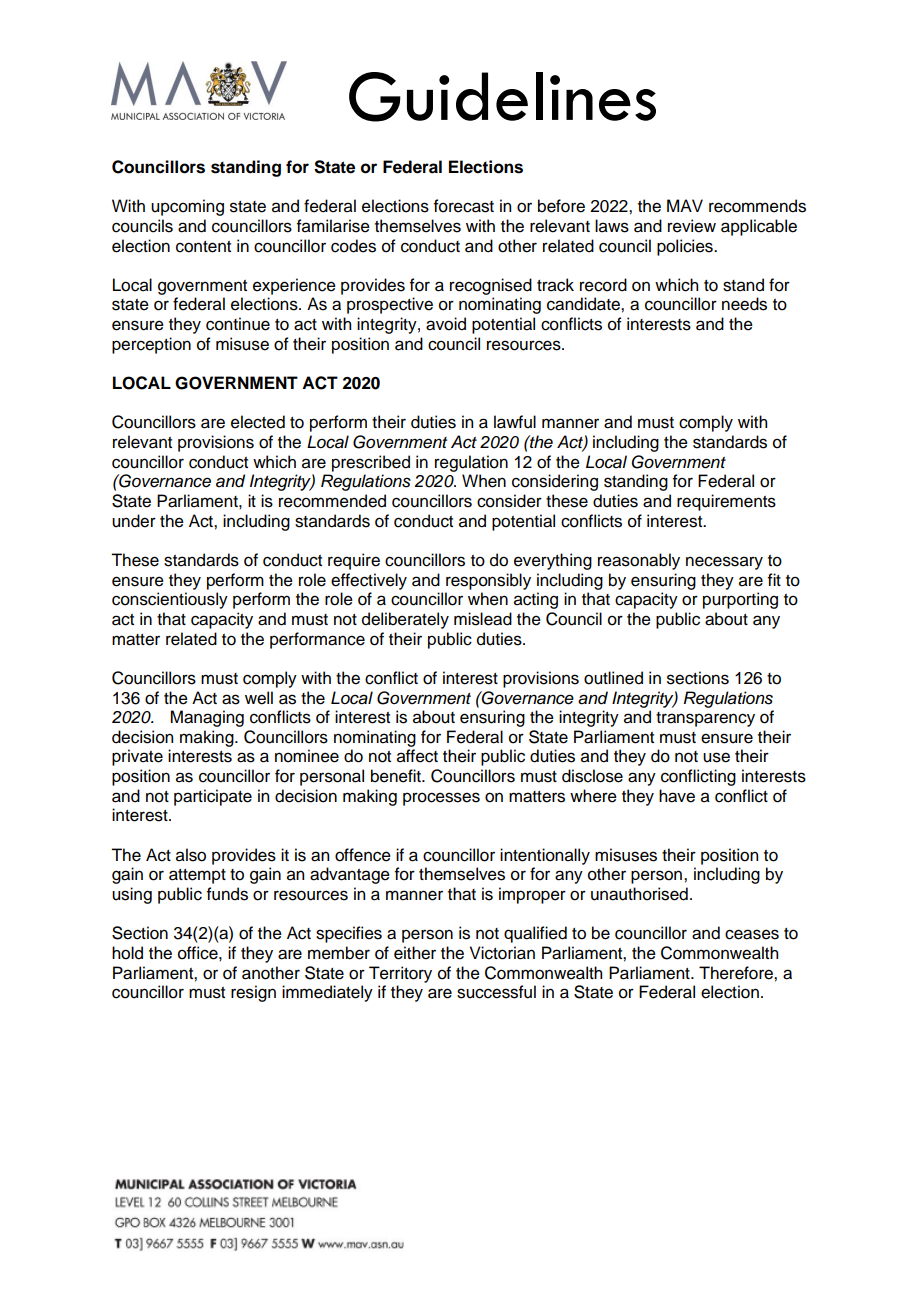 The width and height of the screenshot is (924, 1308). Describe the element at coordinates (187, 207) in the screenshot. I see `upcoming` at that location.
